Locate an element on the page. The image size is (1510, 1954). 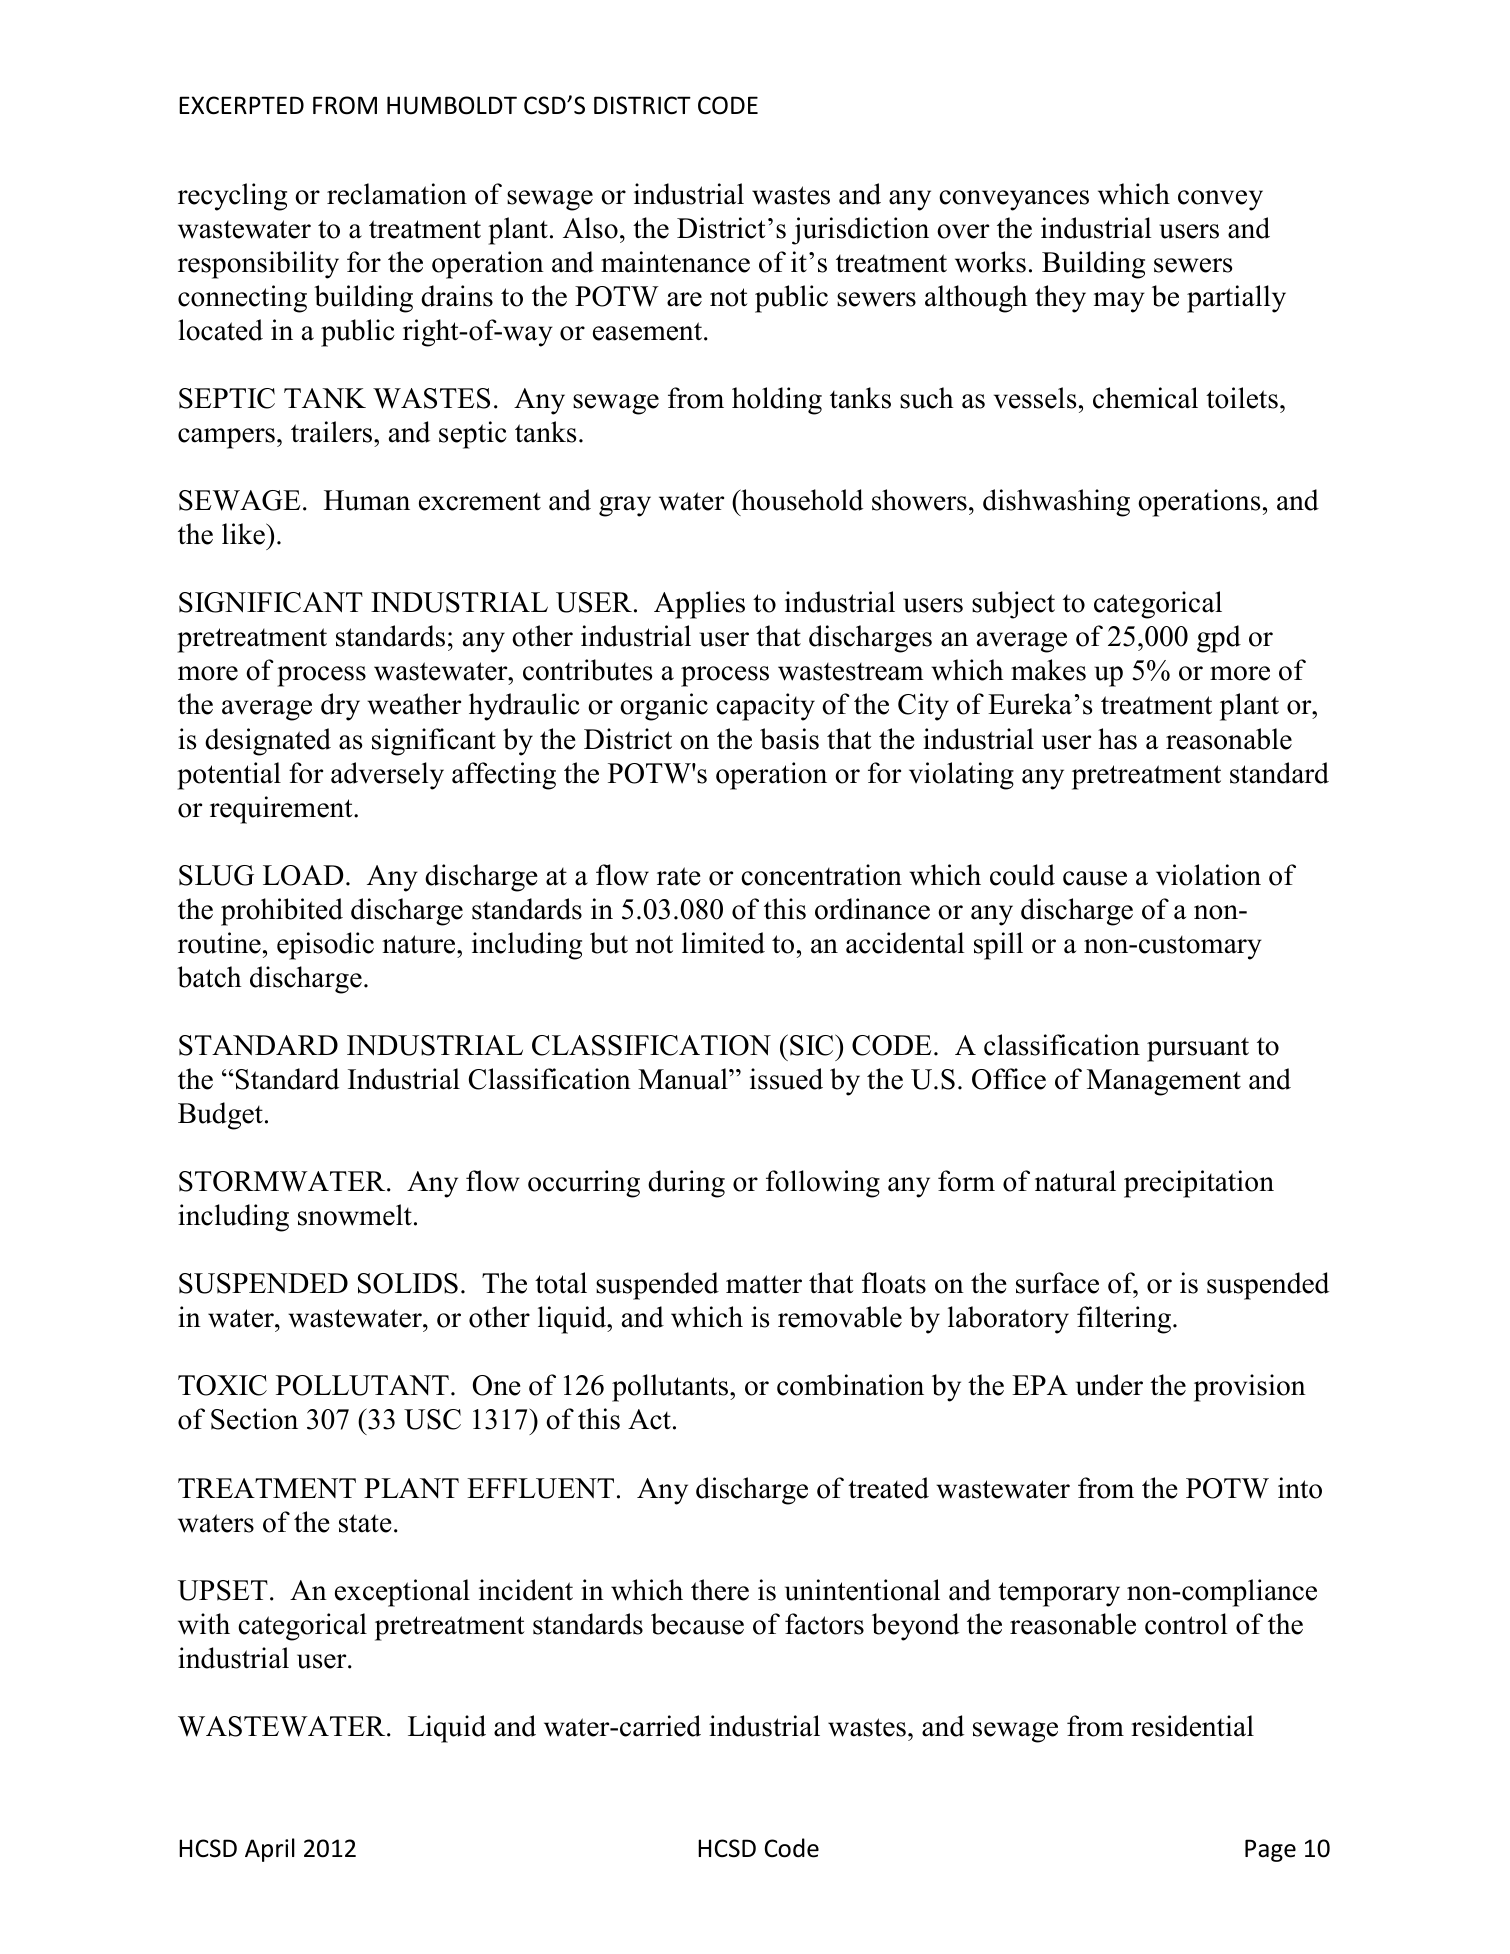
residential is located at coordinates (1192, 1726).
